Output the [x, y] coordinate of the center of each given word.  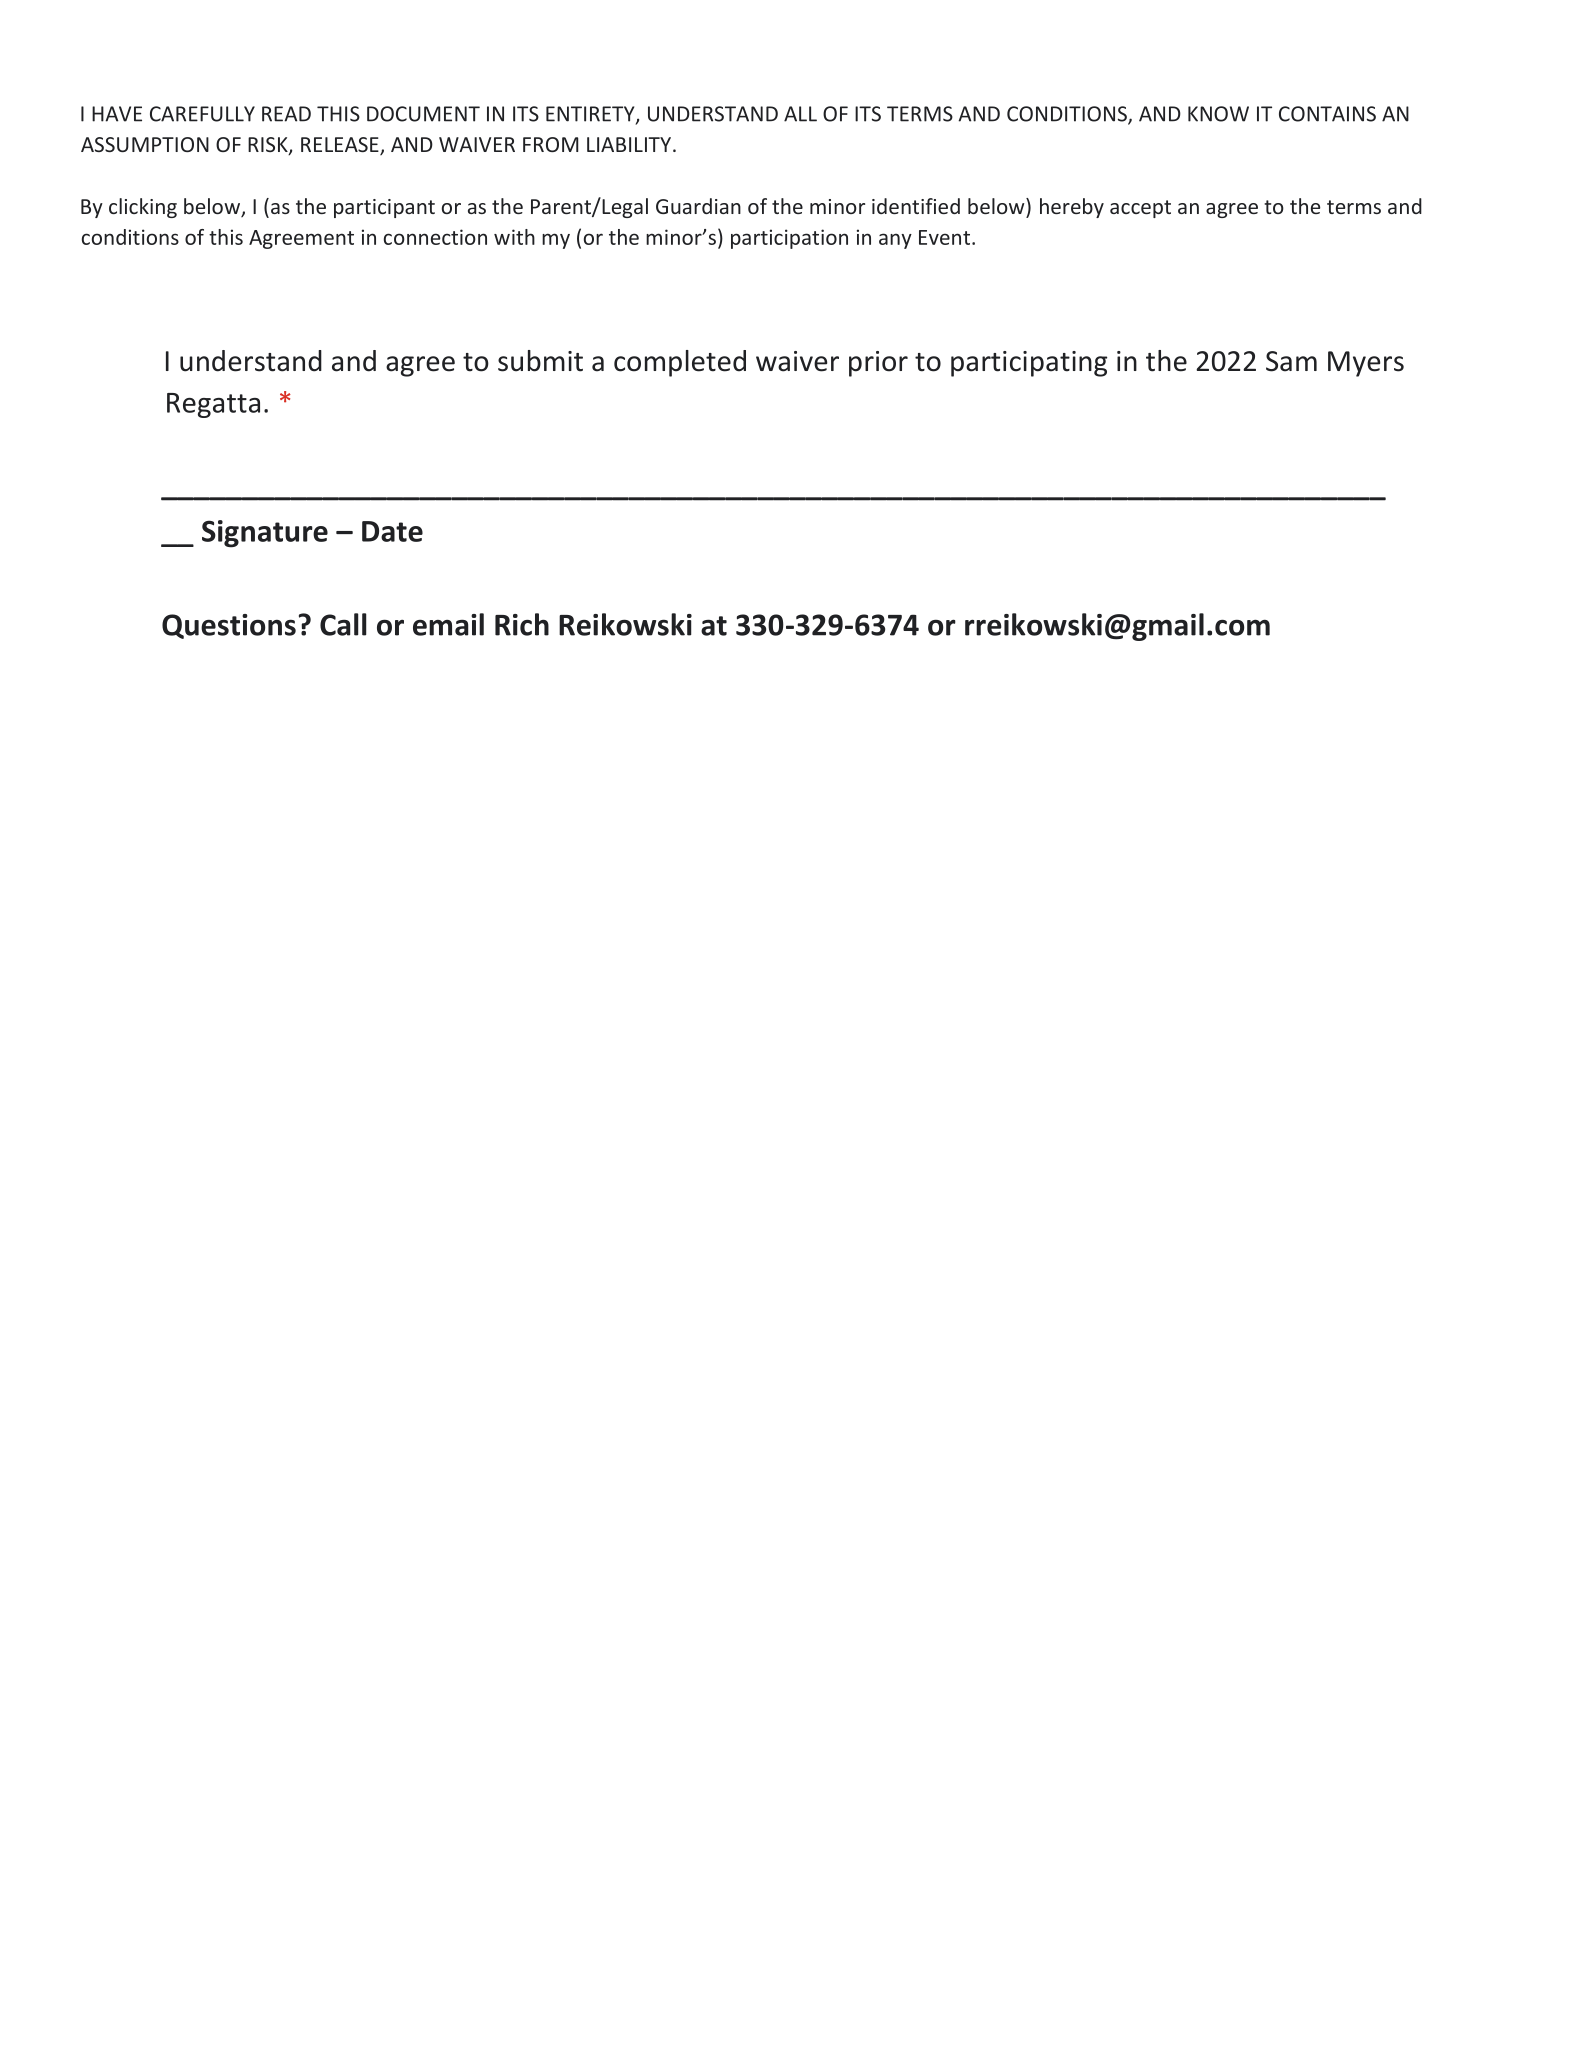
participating [1029, 364]
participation [789, 239]
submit [540, 361]
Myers [1366, 364]
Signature [265, 534]
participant [384, 208]
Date [392, 531]
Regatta [213, 405]
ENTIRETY [591, 115]
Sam [1291, 361]
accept [1140, 209]
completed [680, 363]
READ [286, 114]
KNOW [1218, 114]
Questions [229, 626]
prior [878, 364]
